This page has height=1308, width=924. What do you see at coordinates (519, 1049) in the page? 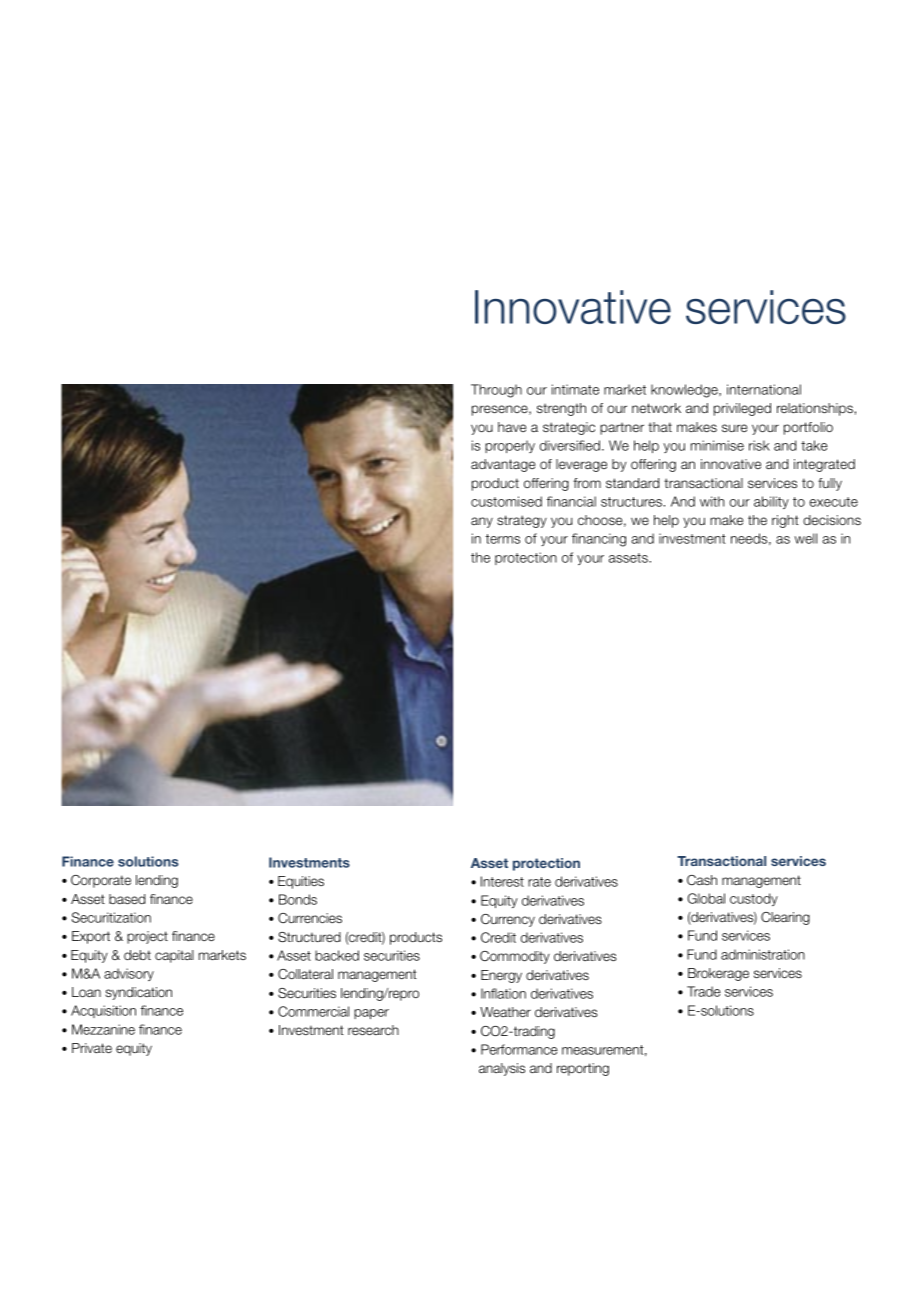
I see `Performance` at bounding box center [519, 1049].
